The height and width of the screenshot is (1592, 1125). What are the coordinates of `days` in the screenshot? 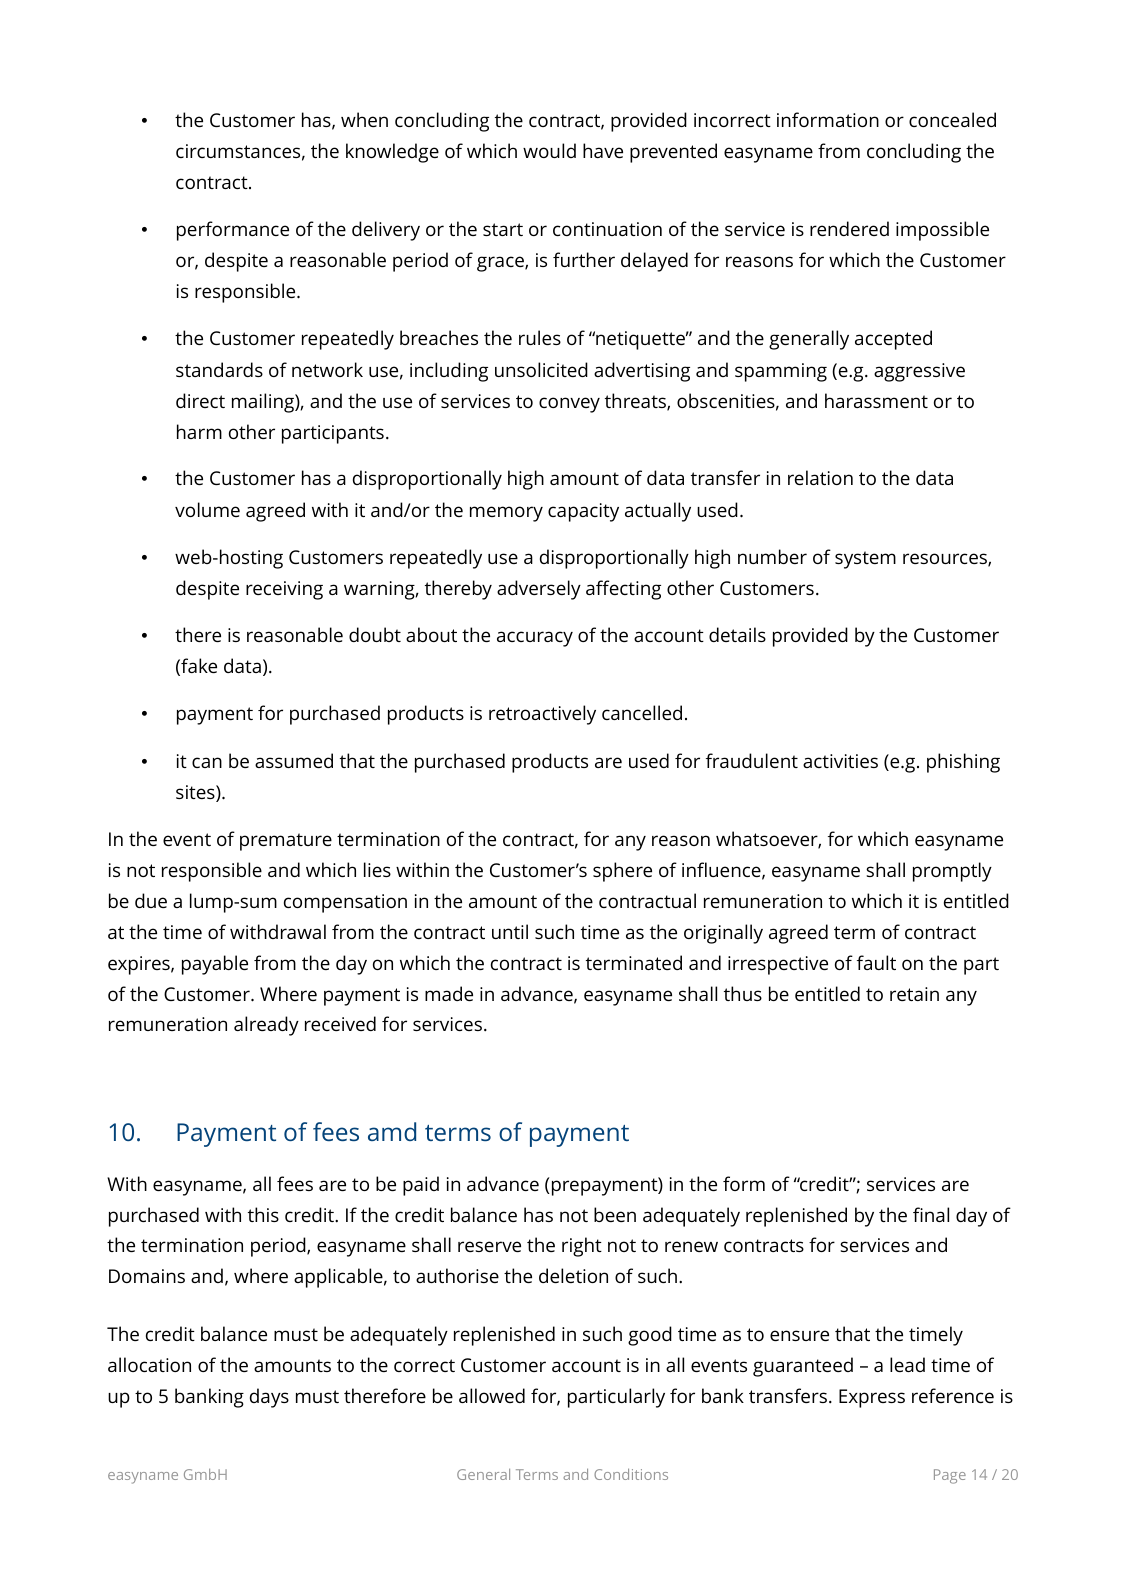 It's located at (269, 1398).
